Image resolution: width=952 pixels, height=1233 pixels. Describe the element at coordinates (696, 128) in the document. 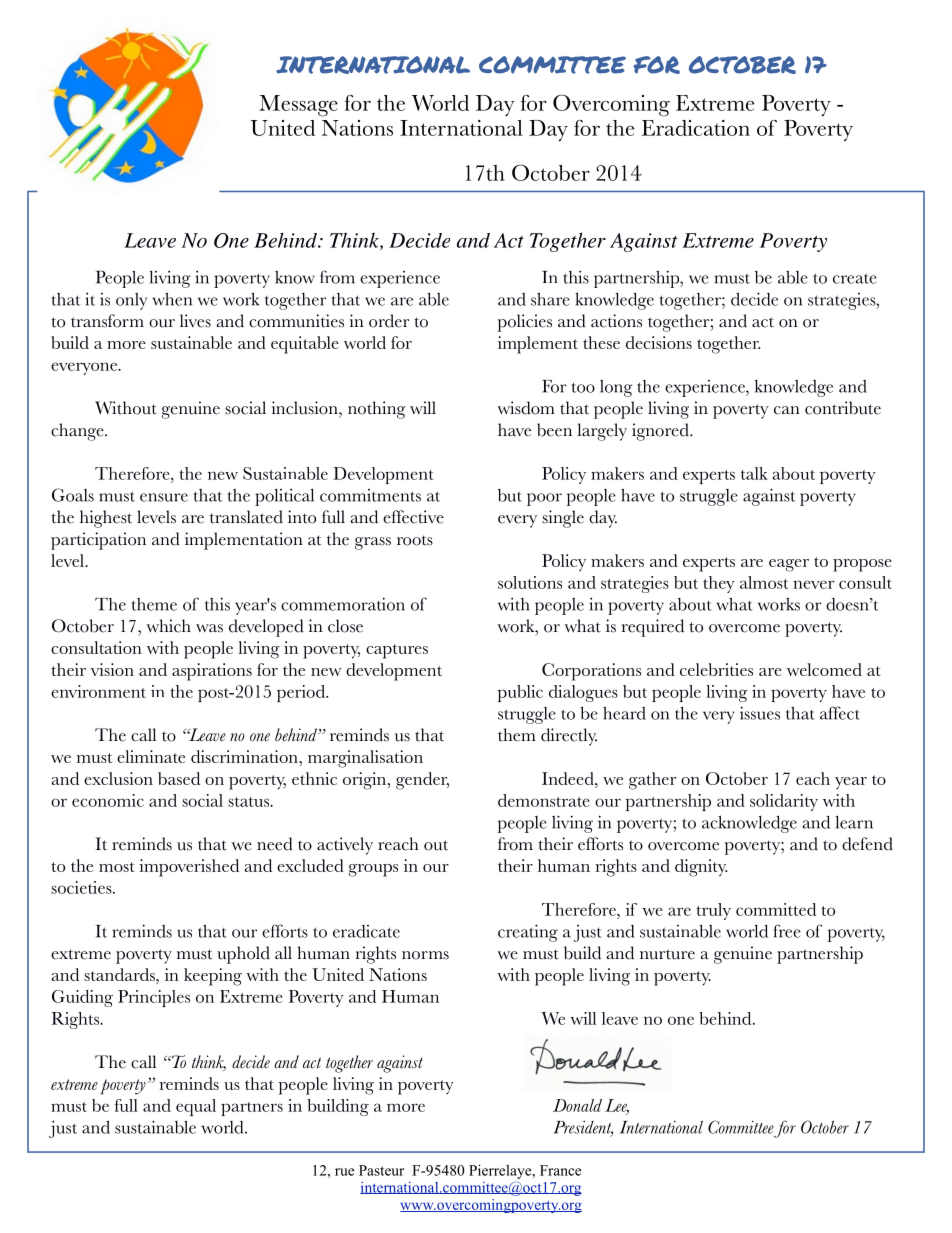

I see `Eradication` at that location.
